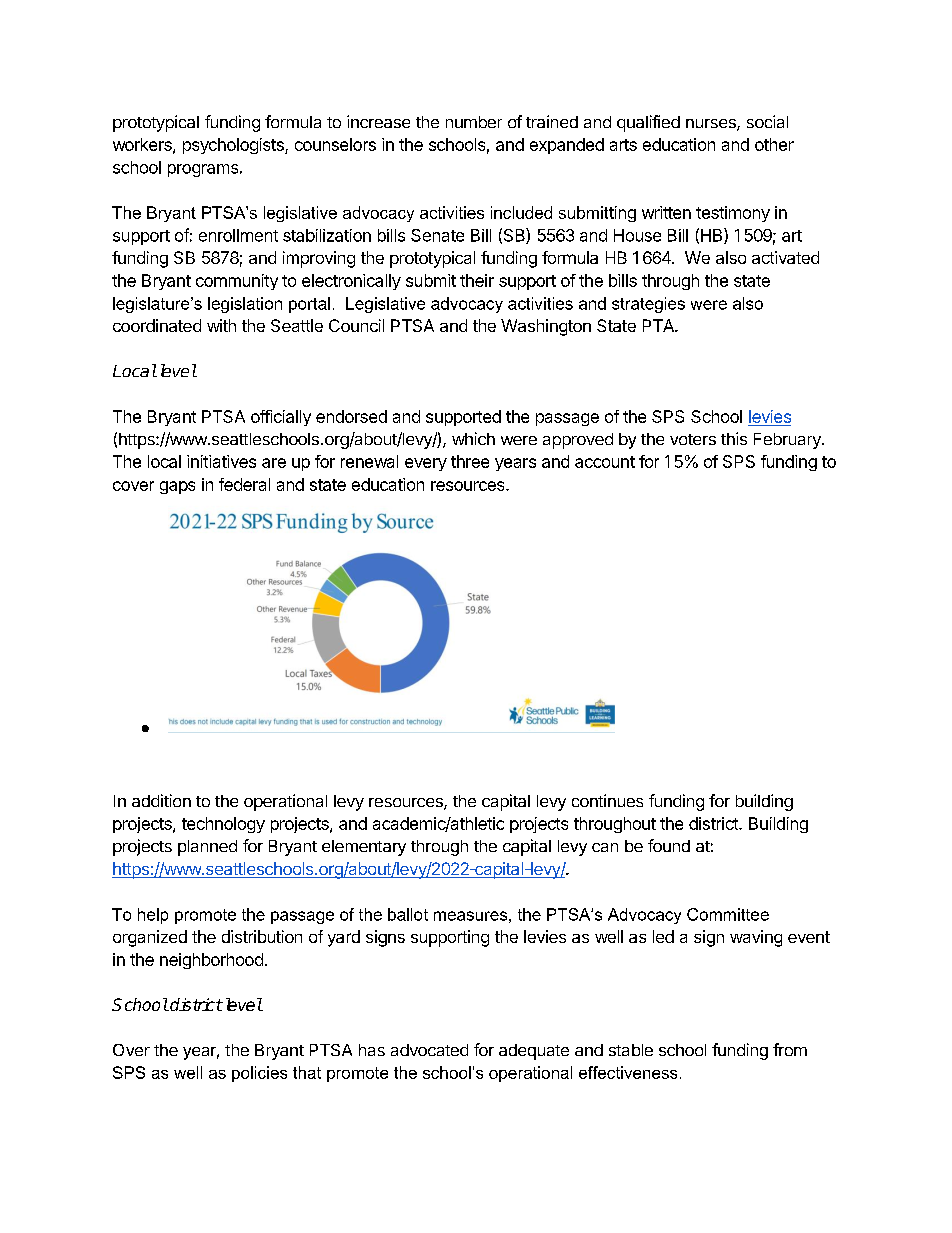  What do you see at coordinates (669, 845) in the image?
I see `found` at bounding box center [669, 845].
